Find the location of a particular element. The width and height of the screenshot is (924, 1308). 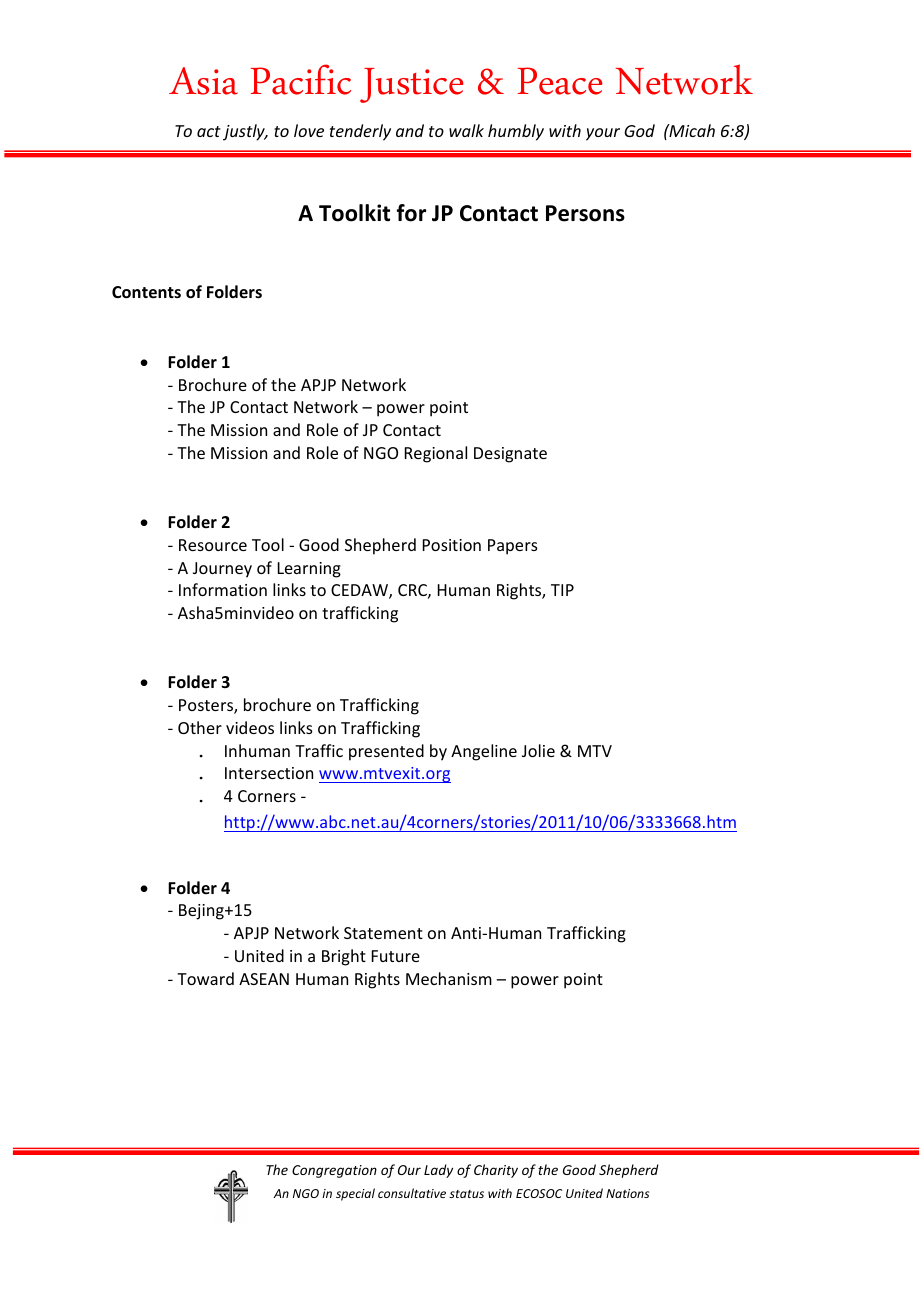

Justice is located at coordinates (411, 85).
